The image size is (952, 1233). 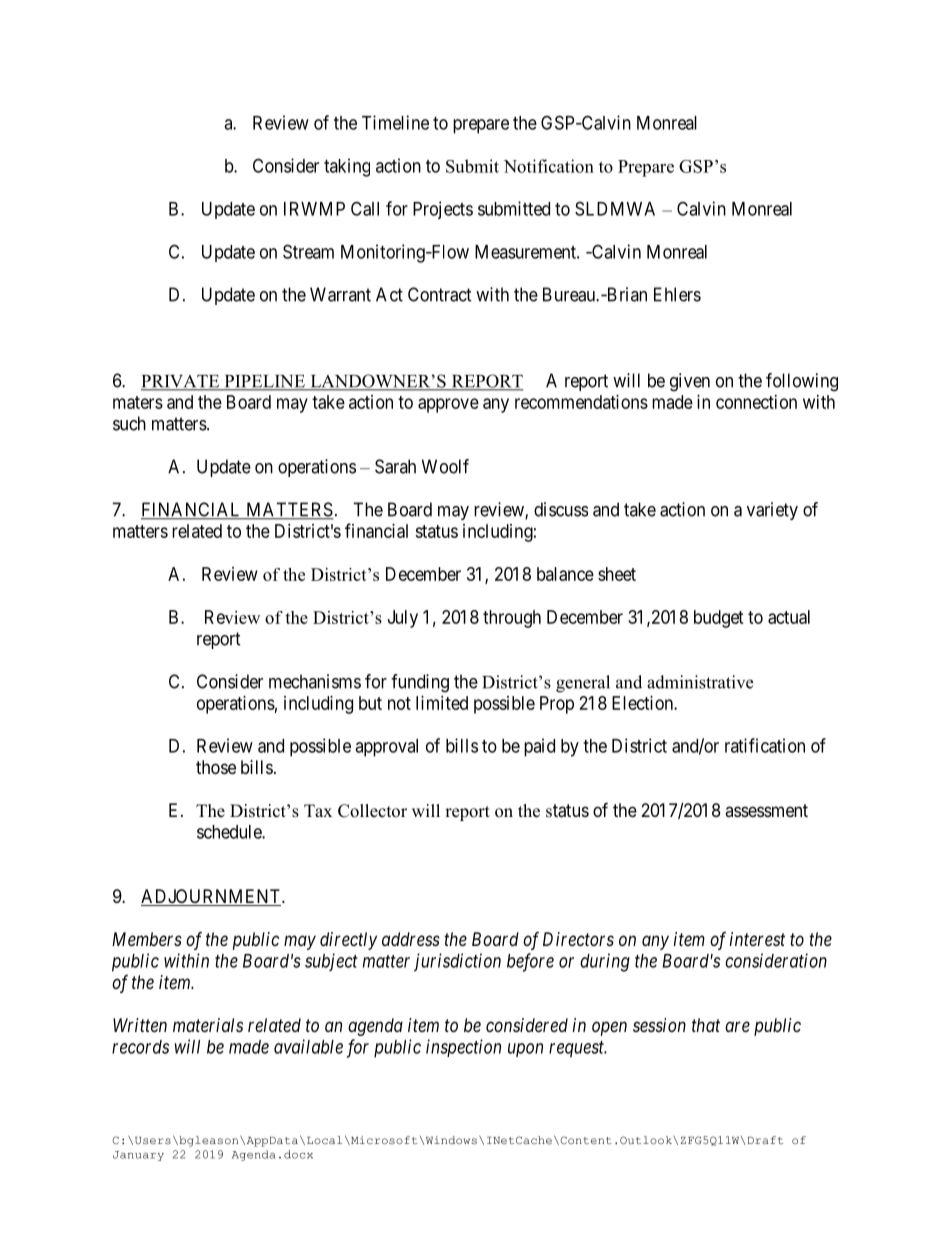 What do you see at coordinates (443, 210) in the page?
I see `Projects` at bounding box center [443, 210].
